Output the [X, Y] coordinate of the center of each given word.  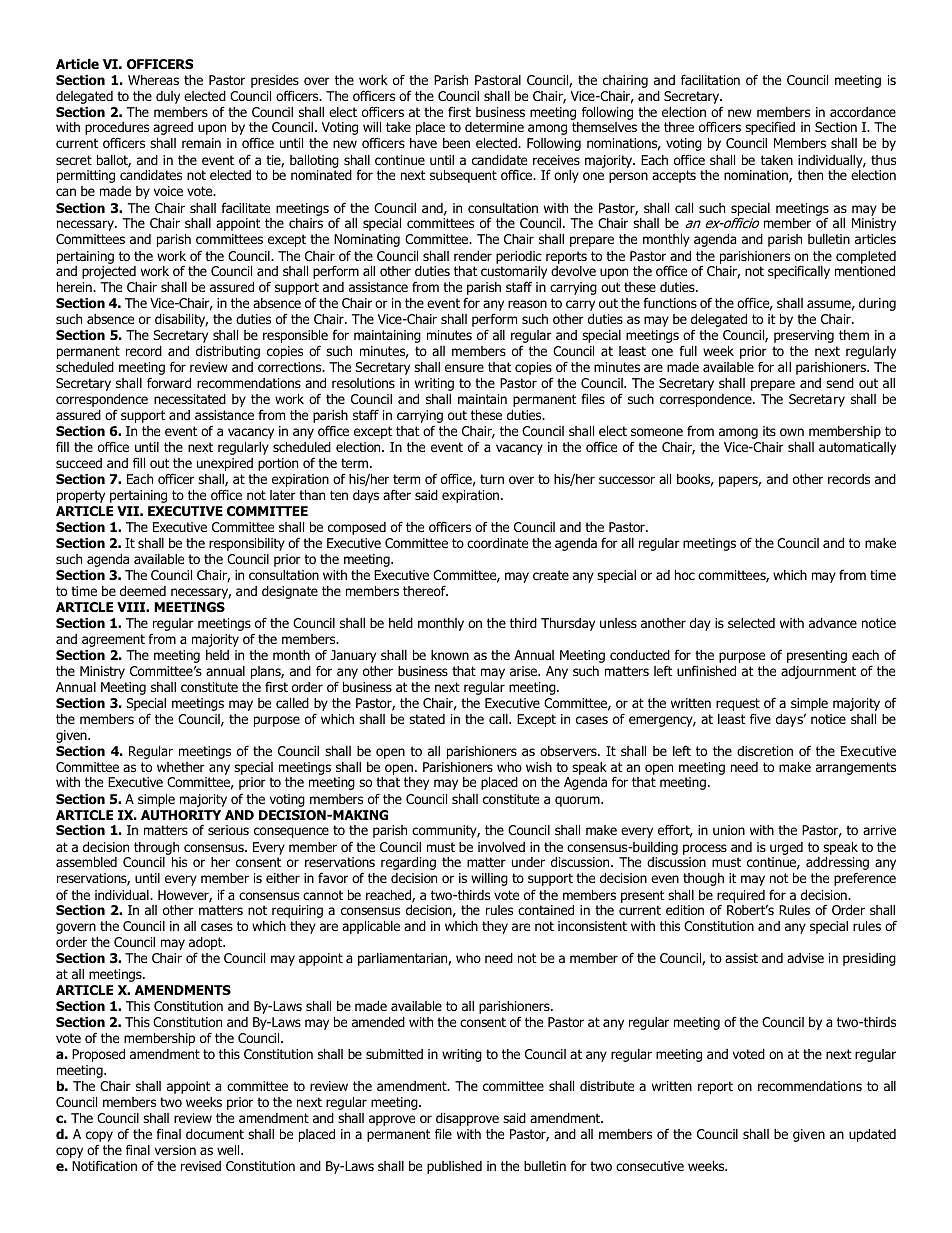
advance [833, 623]
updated [872, 1135]
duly [168, 97]
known [450, 655]
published [454, 1167]
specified [770, 128]
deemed [143, 591]
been [456, 143]
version [175, 1150]
